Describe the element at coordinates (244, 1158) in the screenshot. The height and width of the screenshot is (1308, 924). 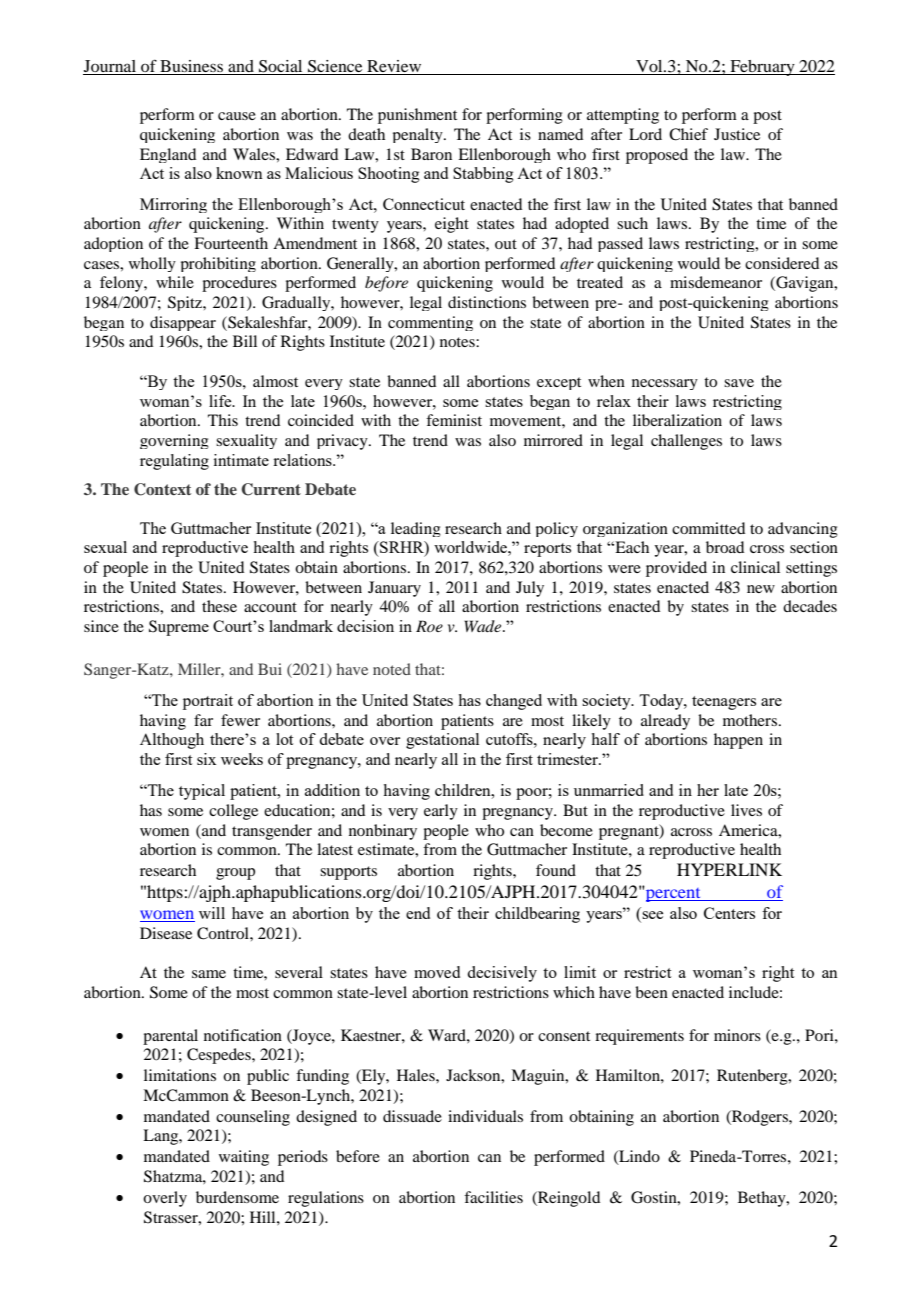
I see `waiting` at that location.
